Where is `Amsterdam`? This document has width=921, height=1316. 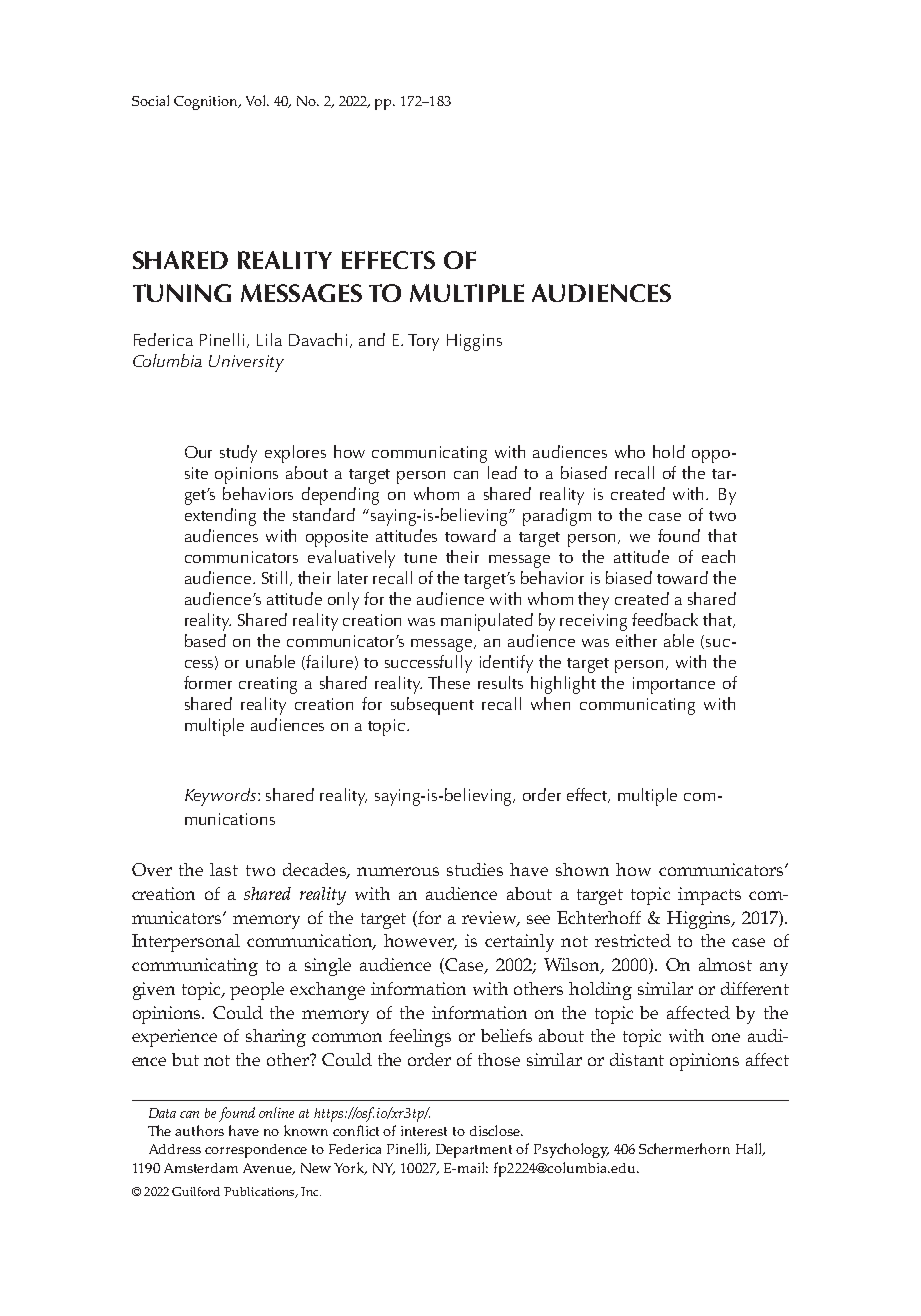 Amsterdam is located at coordinates (201, 1168).
